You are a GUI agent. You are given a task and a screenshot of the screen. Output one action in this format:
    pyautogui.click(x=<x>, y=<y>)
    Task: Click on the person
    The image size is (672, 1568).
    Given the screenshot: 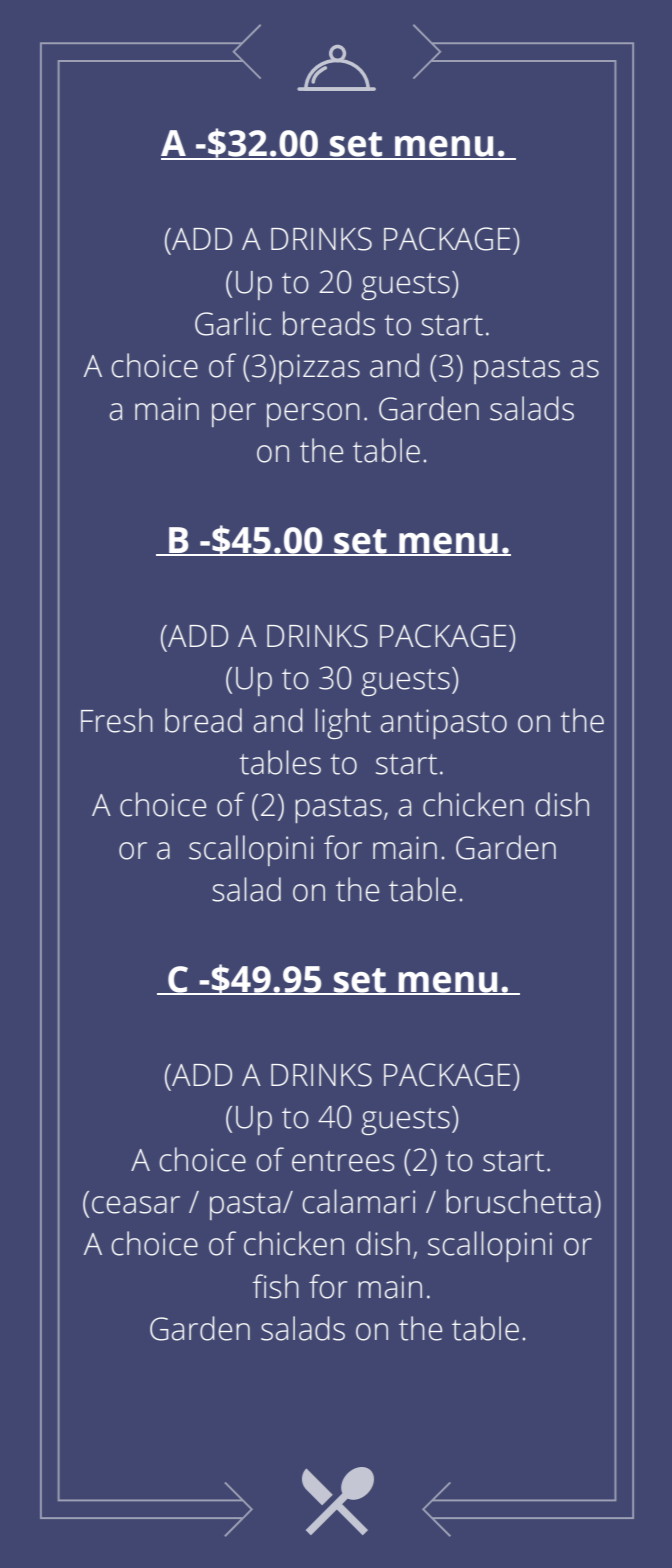 What is the action you would take?
    pyautogui.click(x=313, y=415)
